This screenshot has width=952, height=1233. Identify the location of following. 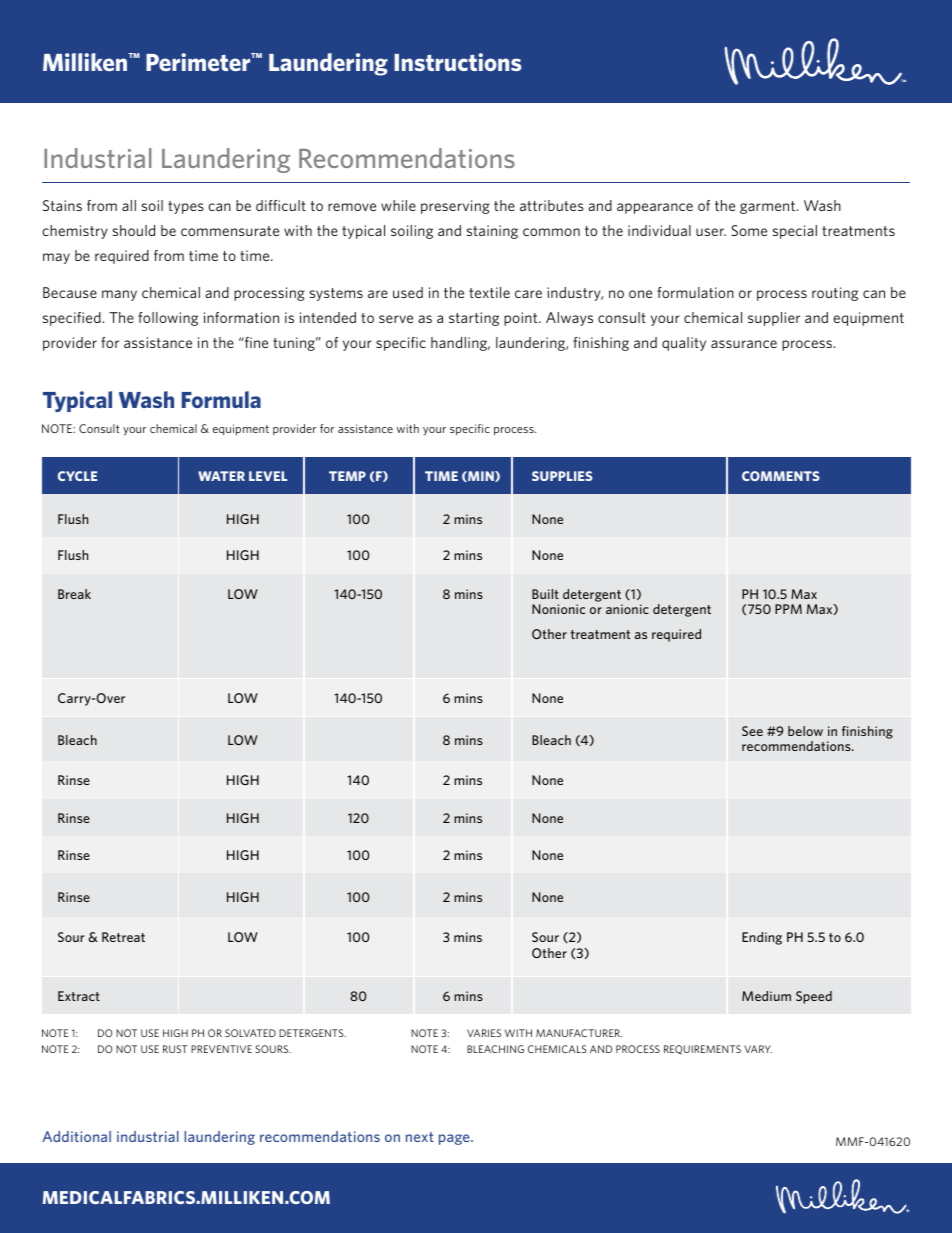
(168, 319).
